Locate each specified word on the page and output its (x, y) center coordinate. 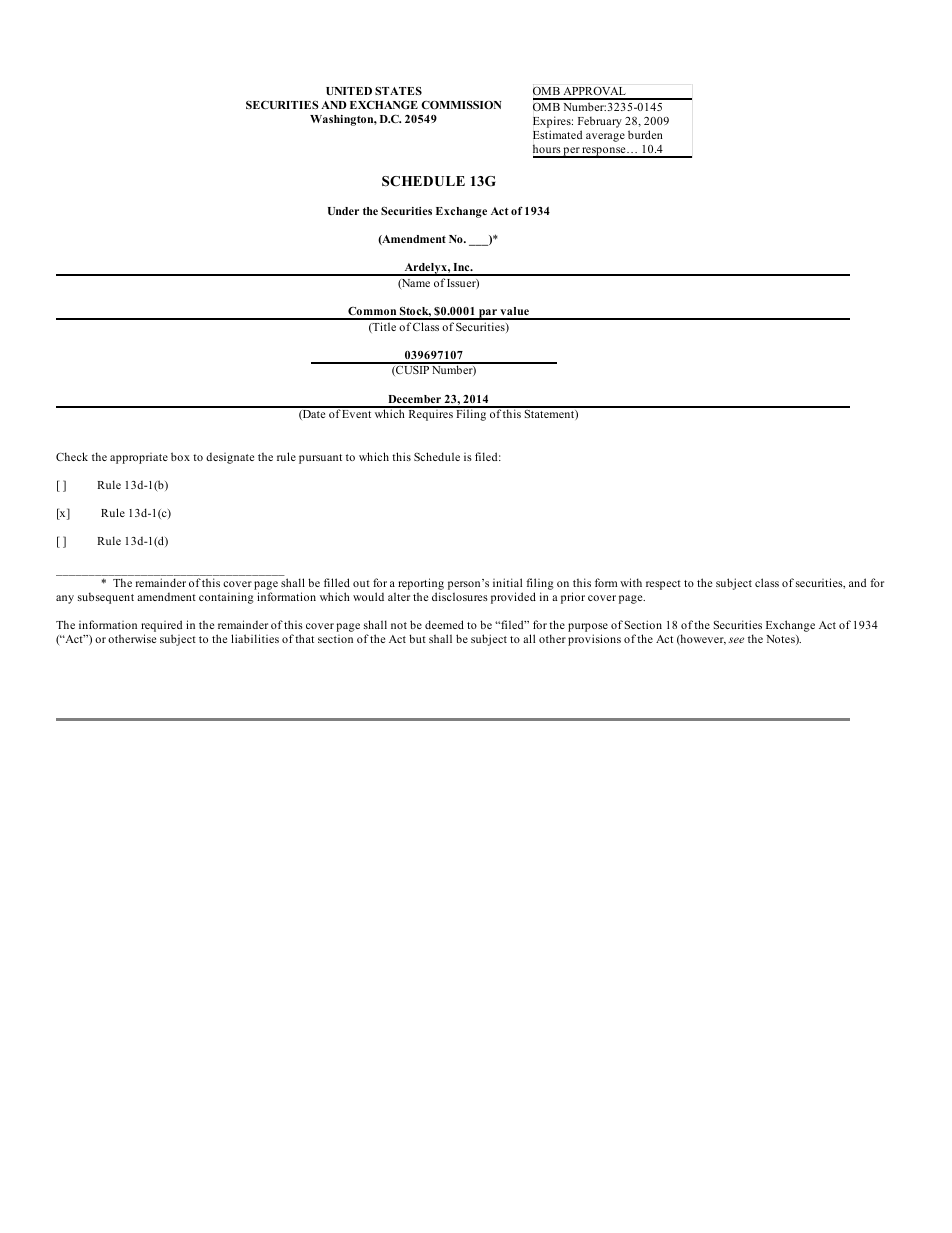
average (605, 137)
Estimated (557, 134)
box (180, 456)
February (600, 122)
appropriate (139, 458)
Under (343, 211)
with (631, 582)
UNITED (349, 91)
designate (230, 458)
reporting (421, 584)
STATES (398, 90)
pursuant (320, 459)
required (161, 626)
